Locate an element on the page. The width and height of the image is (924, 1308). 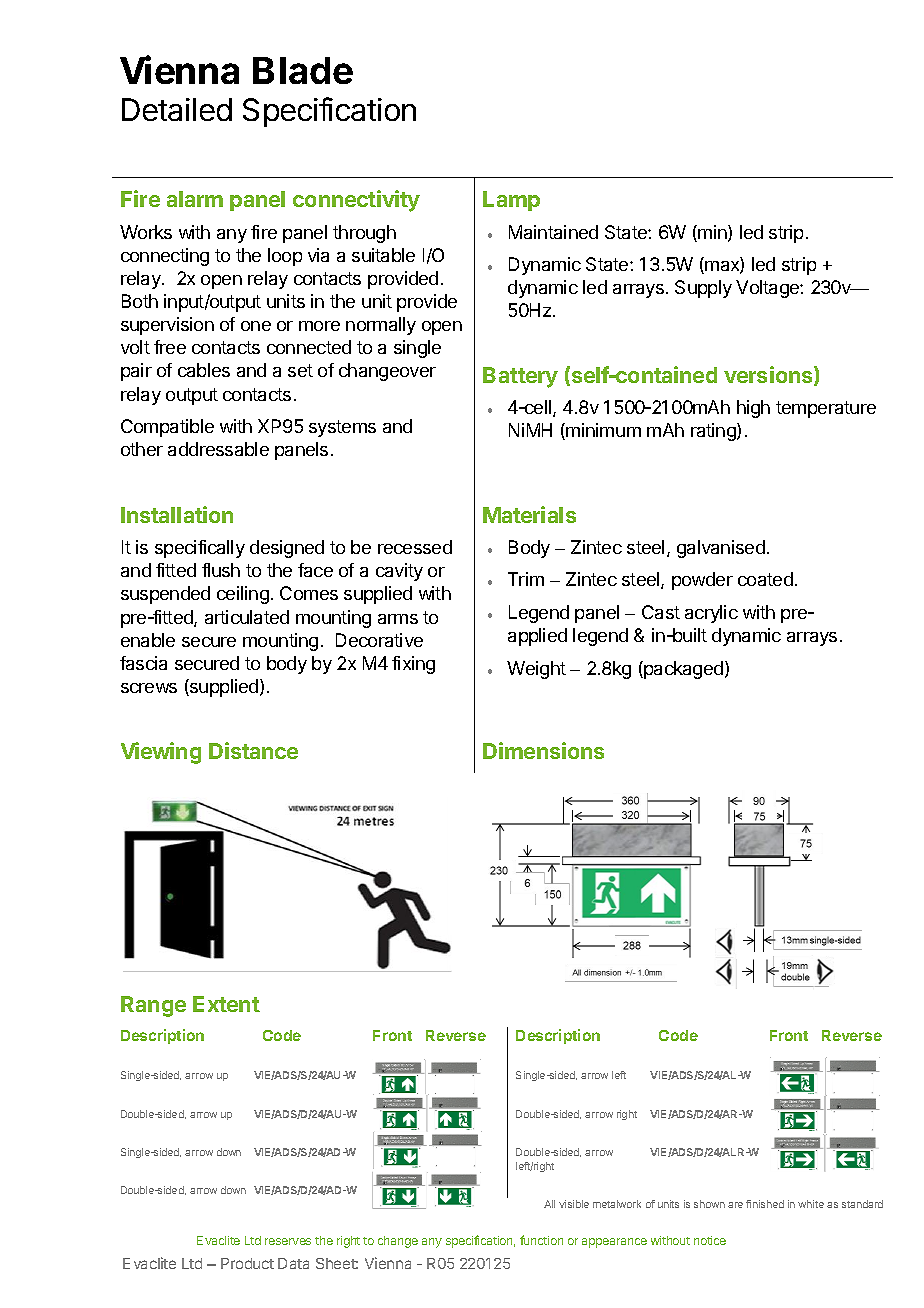
Detailed is located at coordinates (177, 109).
